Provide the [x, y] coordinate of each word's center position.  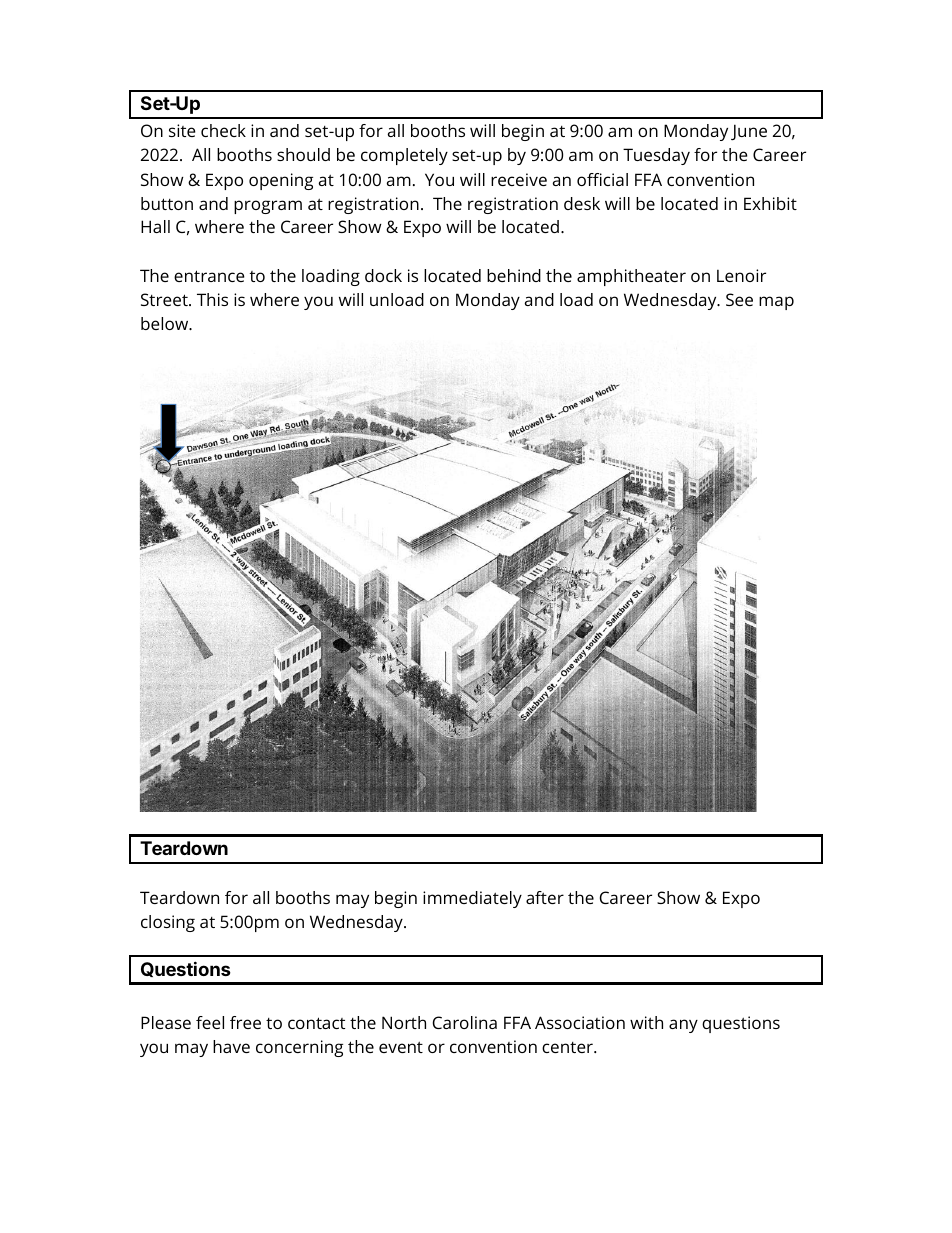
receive [519, 179]
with [646, 1022]
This [212, 299]
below [166, 323]
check [223, 130]
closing [168, 923]
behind [514, 275]
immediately [472, 899]
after [545, 897]
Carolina [465, 1022]
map [776, 303]
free [245, 1022]
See [739, 299]
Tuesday [656, 156]
